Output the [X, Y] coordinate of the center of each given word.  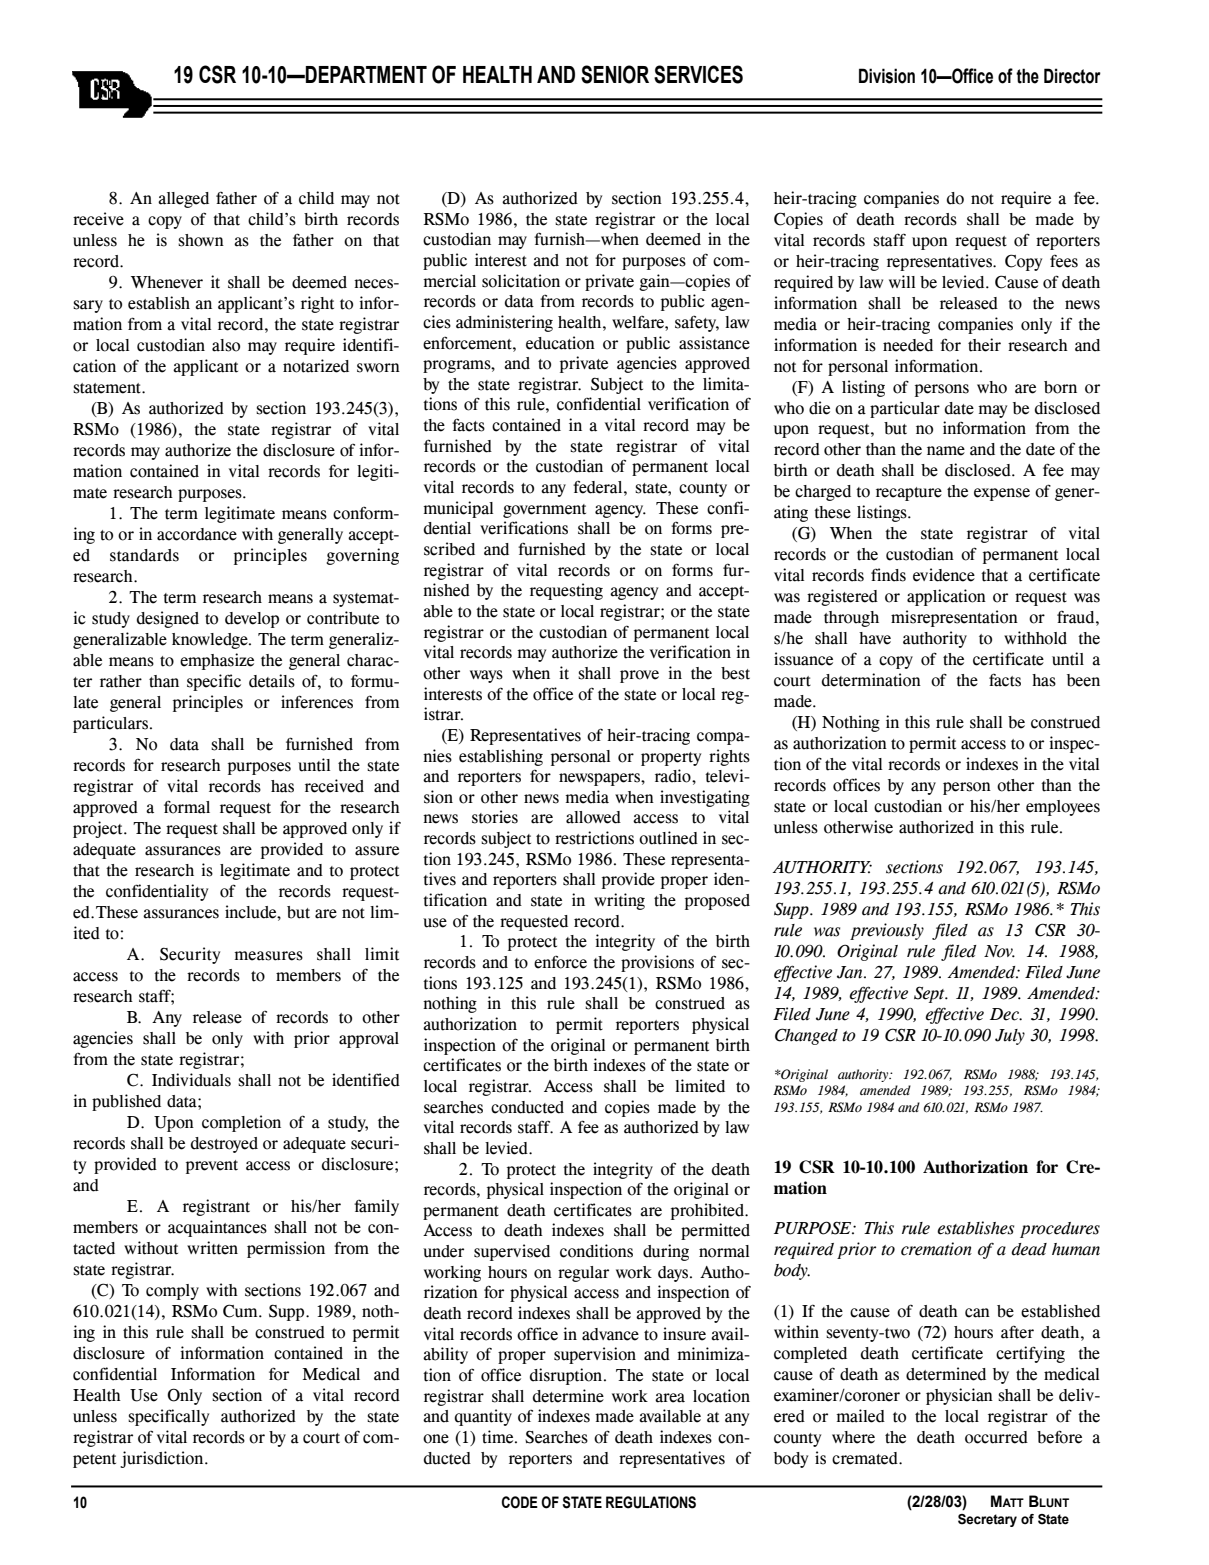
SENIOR [615, 74]
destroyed [224, 1145]
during [666, 1252]
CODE [520, 1502]
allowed [593, 817]
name [946, 451]
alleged [183, 200]
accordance [197, 534]
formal [187, 807]
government [544, 511]
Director [1072, 76]
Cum [241, 1311]
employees [1063, 808]
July [1010, 1037]
